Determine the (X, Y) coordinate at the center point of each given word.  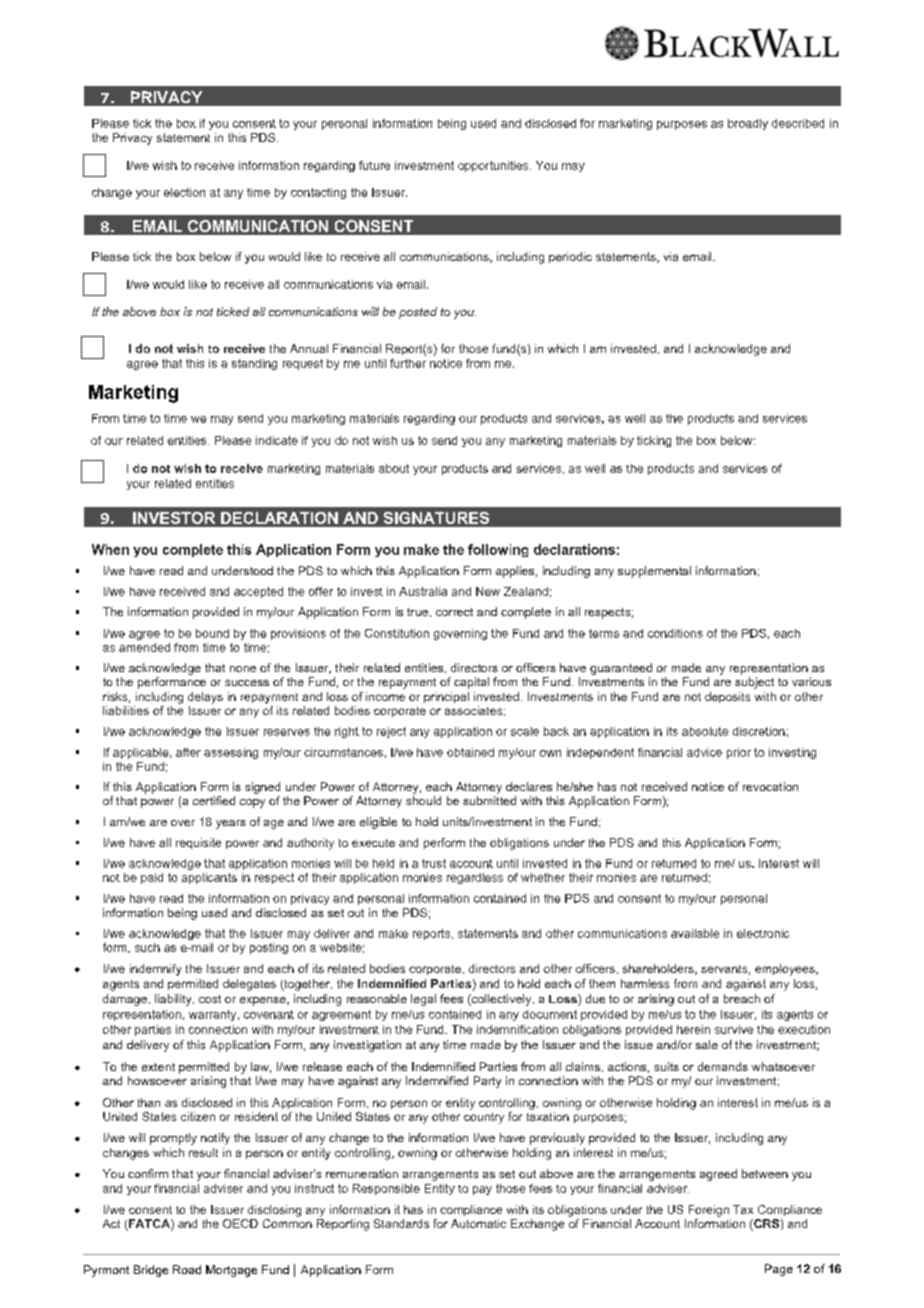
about (394, 468)
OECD (240, 1223)
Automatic (478, 1223)
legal (423, 1000)
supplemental (654, 572)
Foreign (709, 1211)
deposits (727, 697)
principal (446, 697)
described (798, 123)
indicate (277, 440)
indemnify (155, 970)
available (695, 933)
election (184, 192)
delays (205, 698)
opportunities (494, 166)
